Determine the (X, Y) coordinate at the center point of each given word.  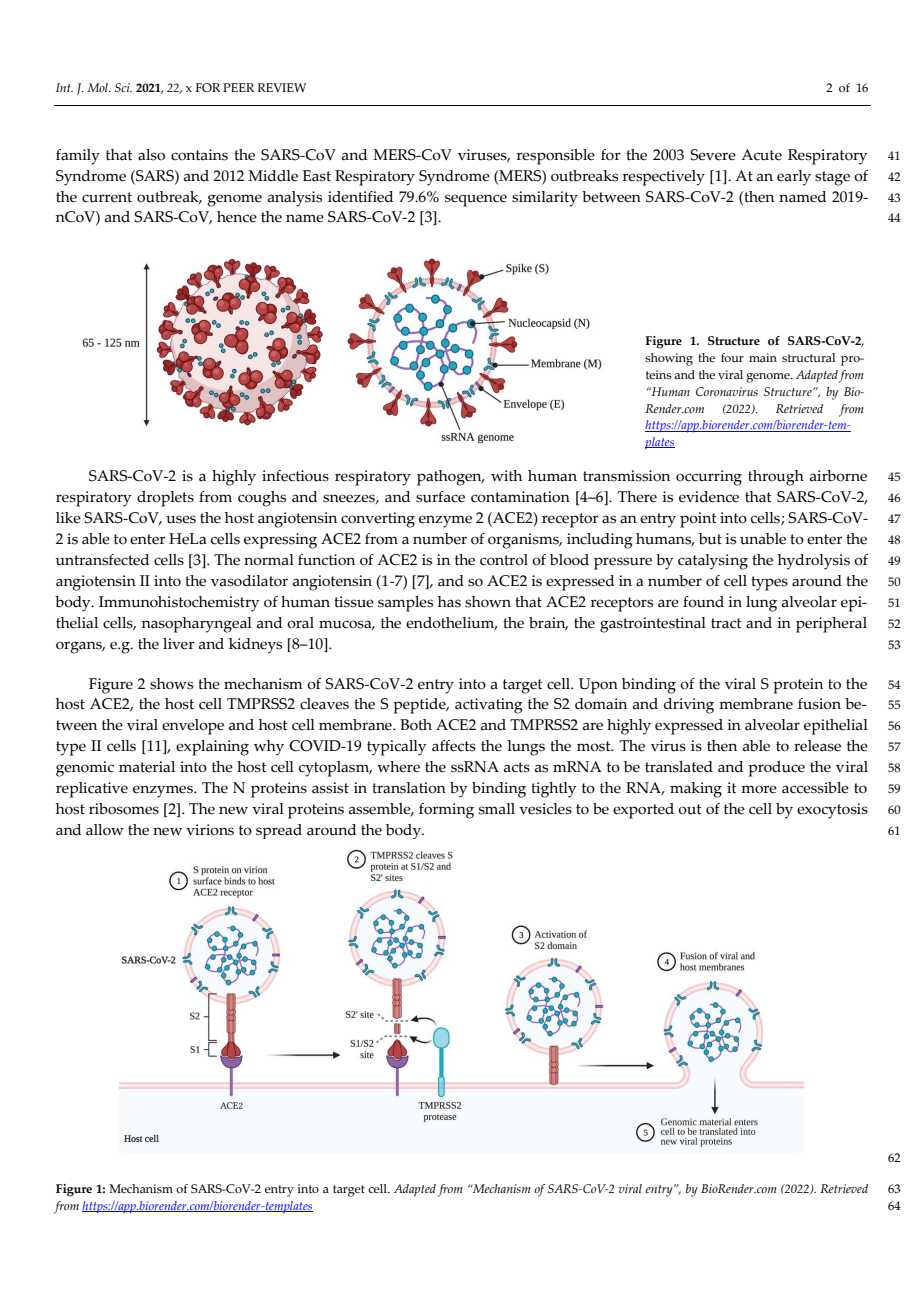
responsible (556, 157)
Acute (761, 155)
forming (446, 811)
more (759, 789)
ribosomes (124, 809)
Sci (123, 87)
